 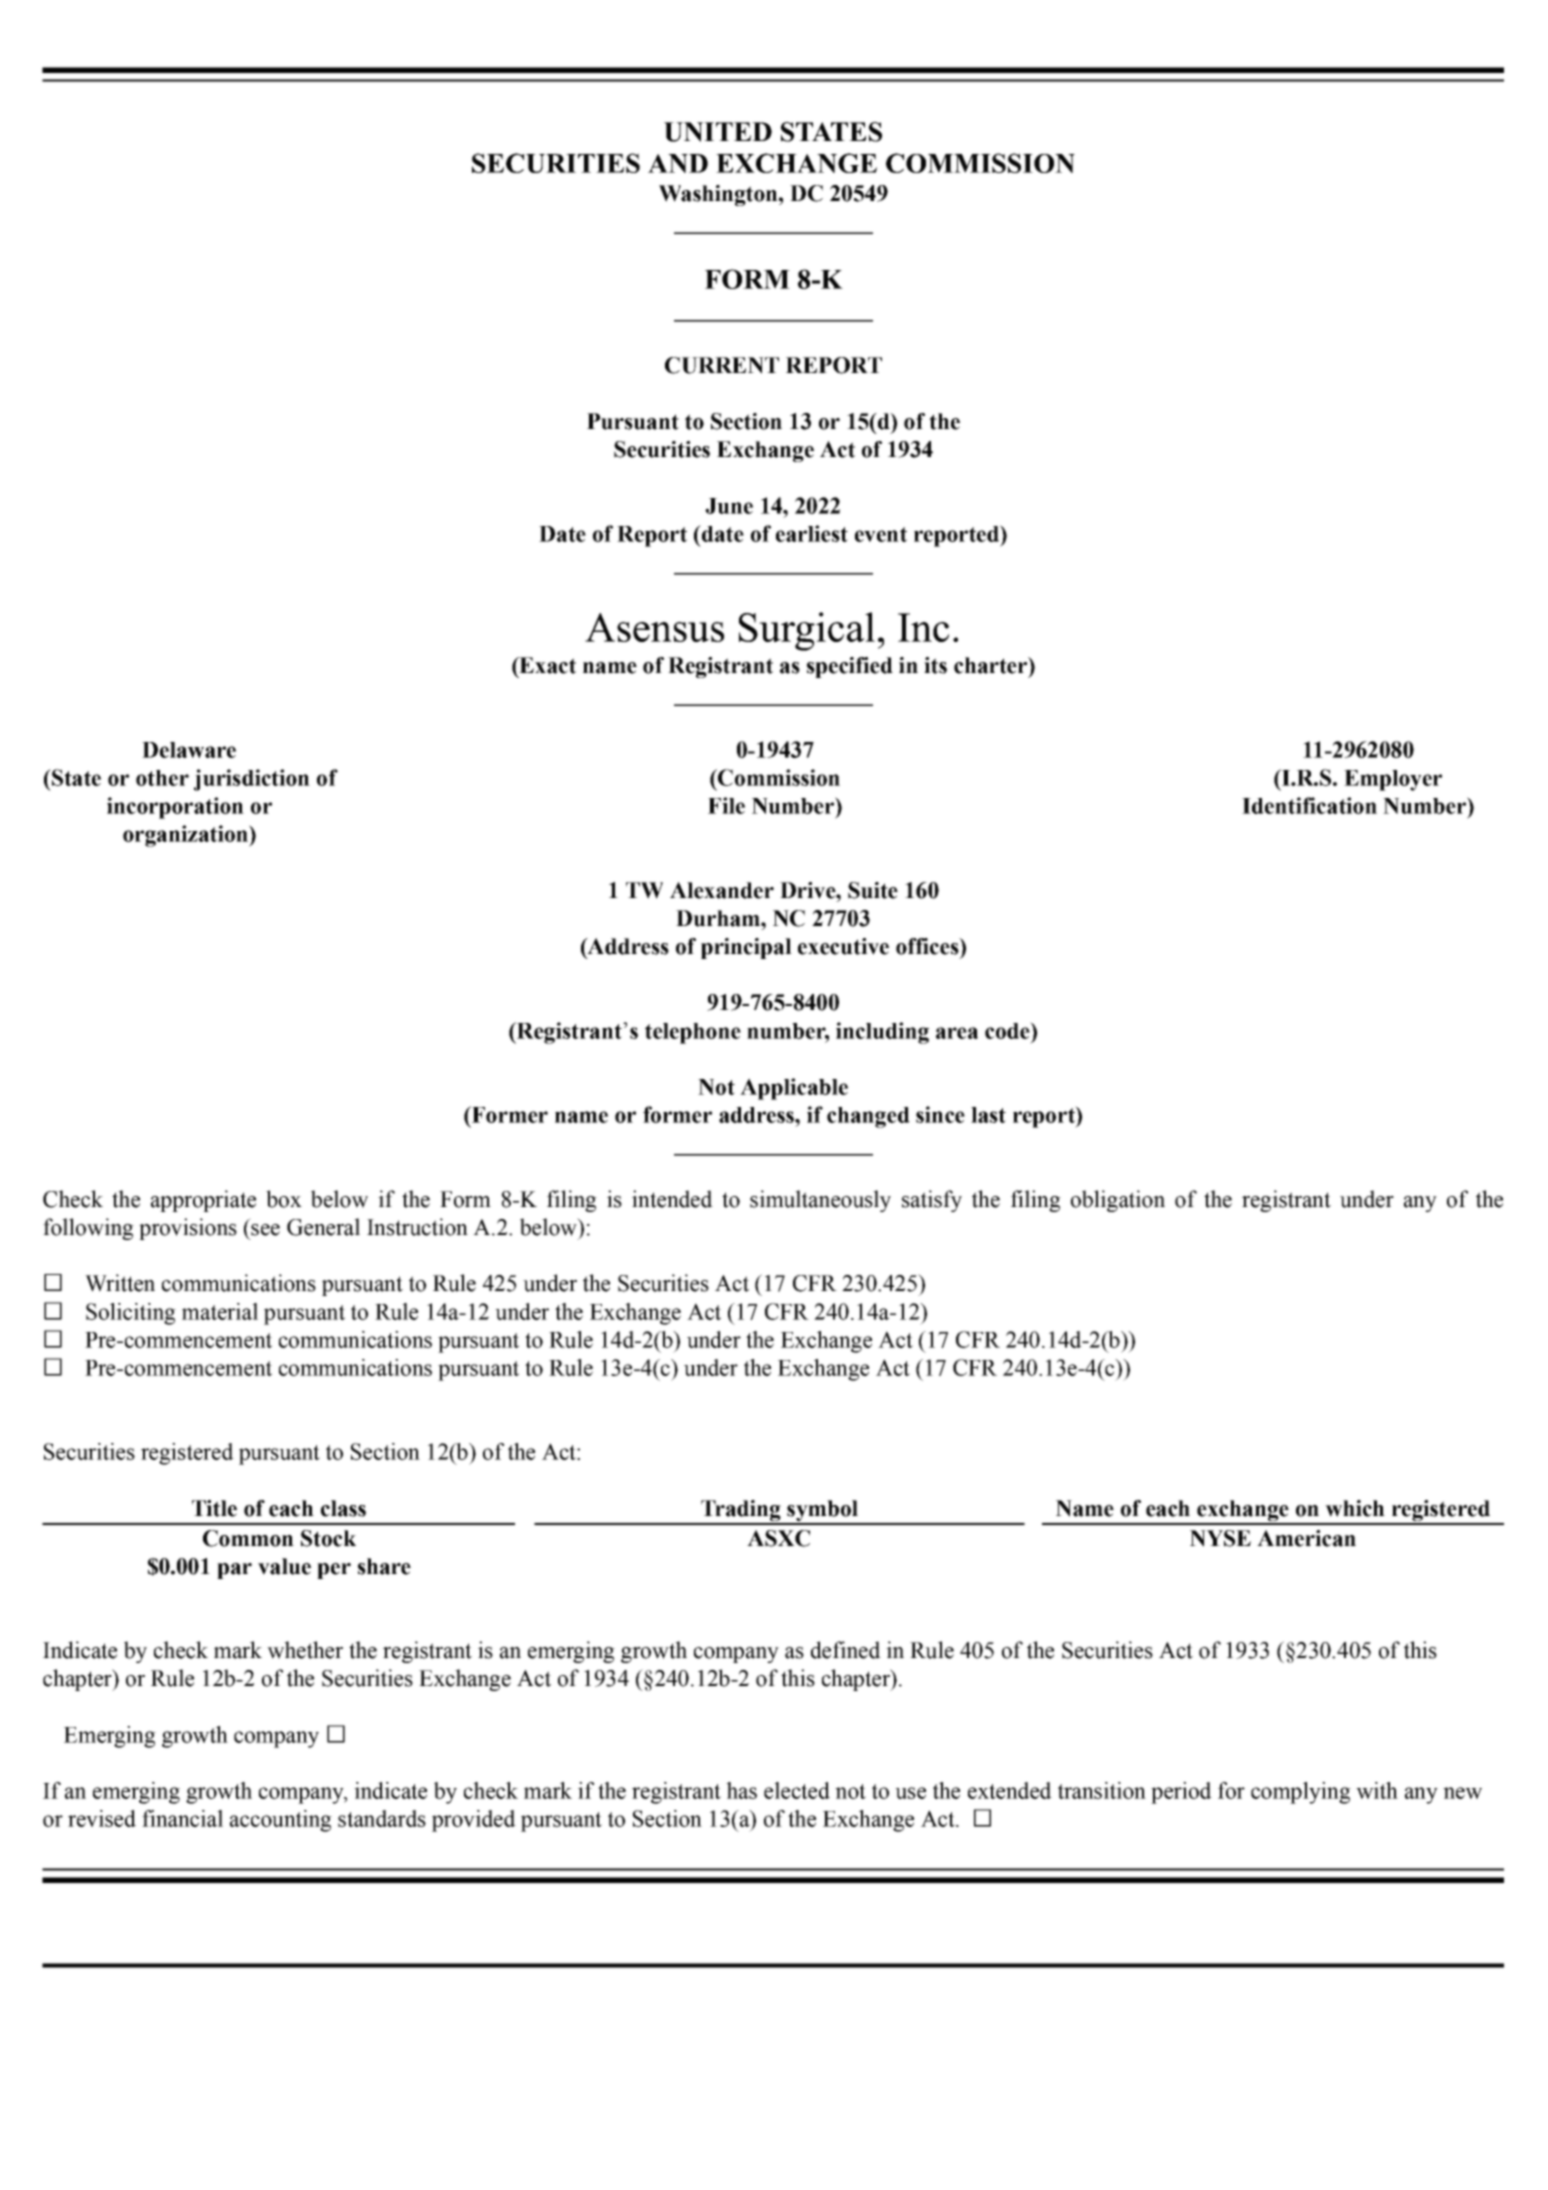 I want to click on accounting, so click(x=281, y=1821).
